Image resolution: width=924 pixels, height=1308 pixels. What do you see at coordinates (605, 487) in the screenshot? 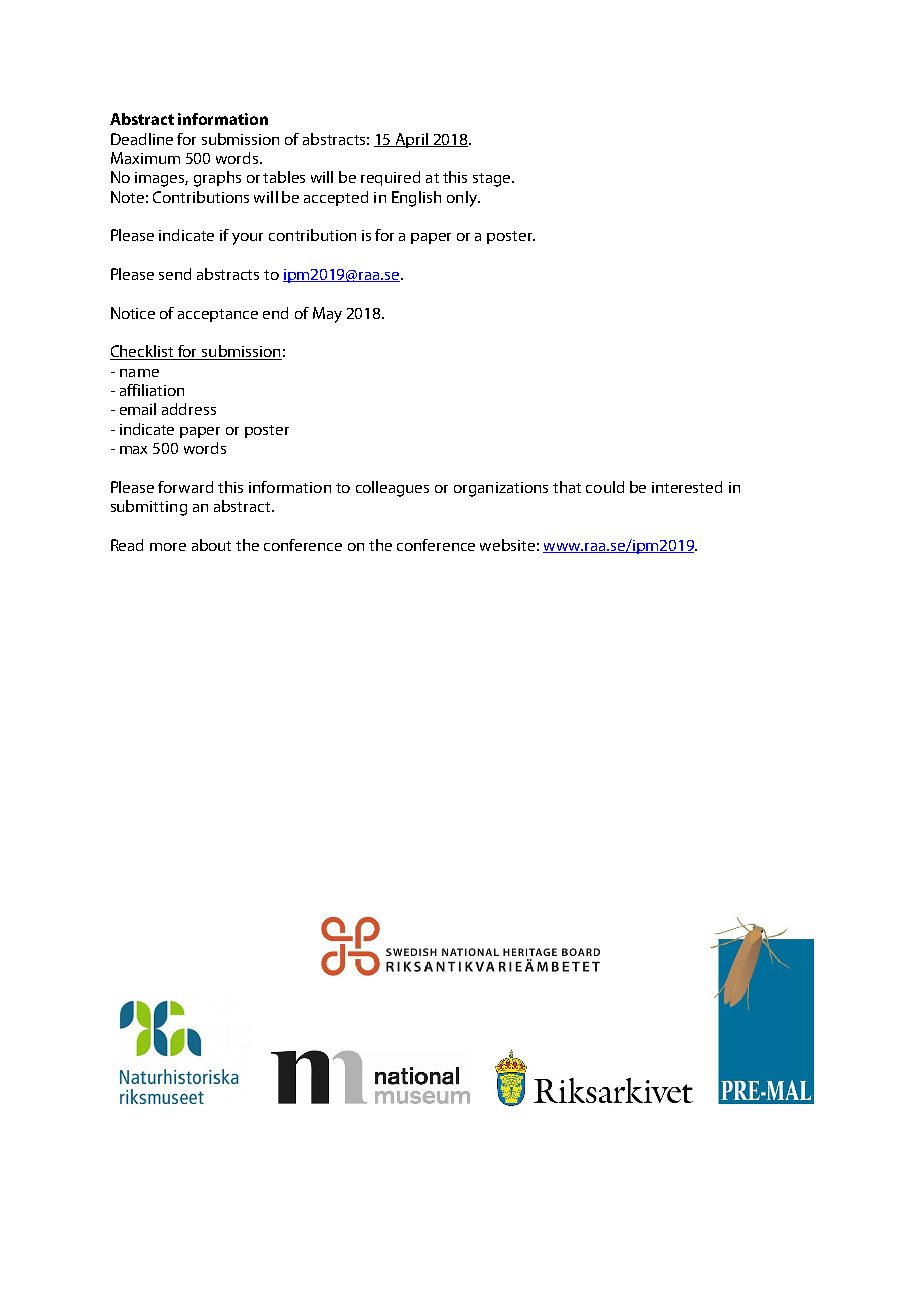
I see `could` at bounding box center [605, 487].
